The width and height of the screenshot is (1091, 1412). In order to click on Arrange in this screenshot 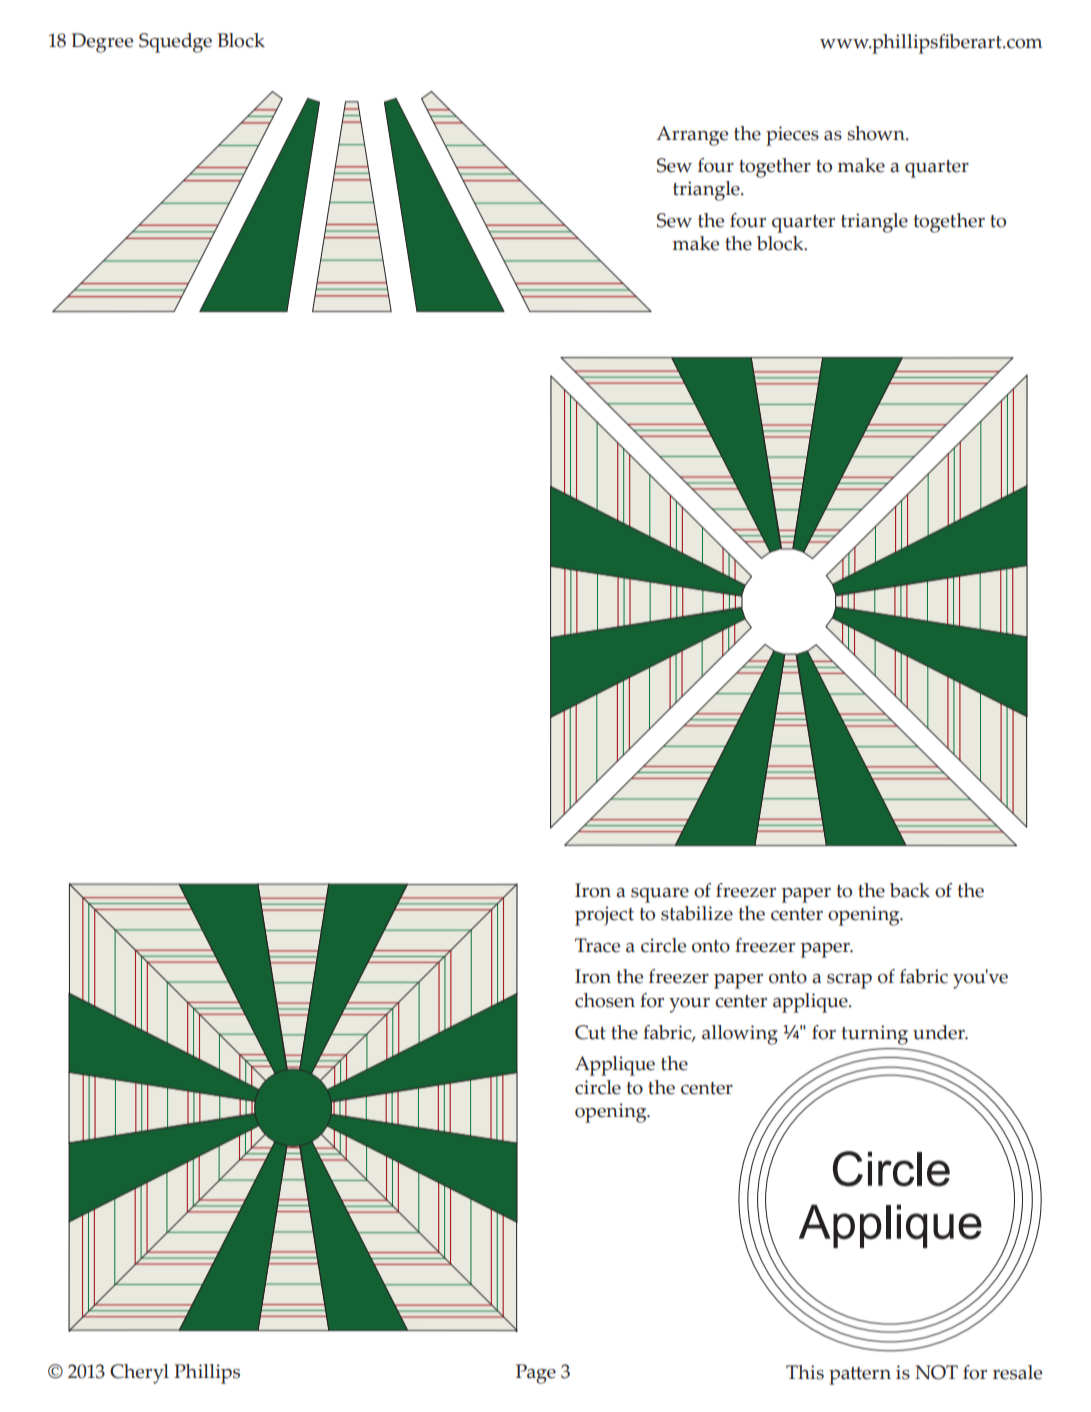, I will do `click(692, 136)`.
